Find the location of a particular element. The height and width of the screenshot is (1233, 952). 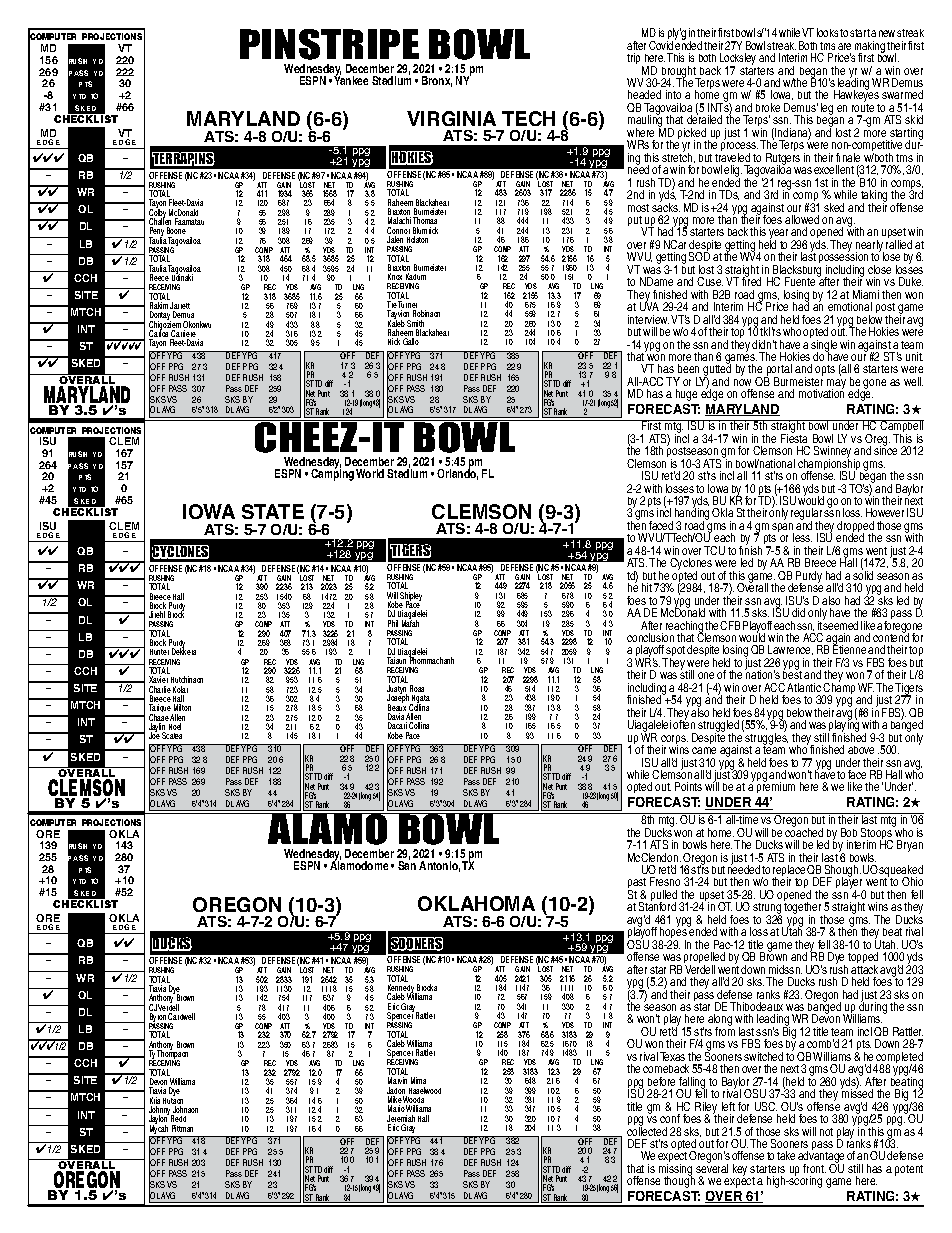

hit is located at coordinates (647, 587).
